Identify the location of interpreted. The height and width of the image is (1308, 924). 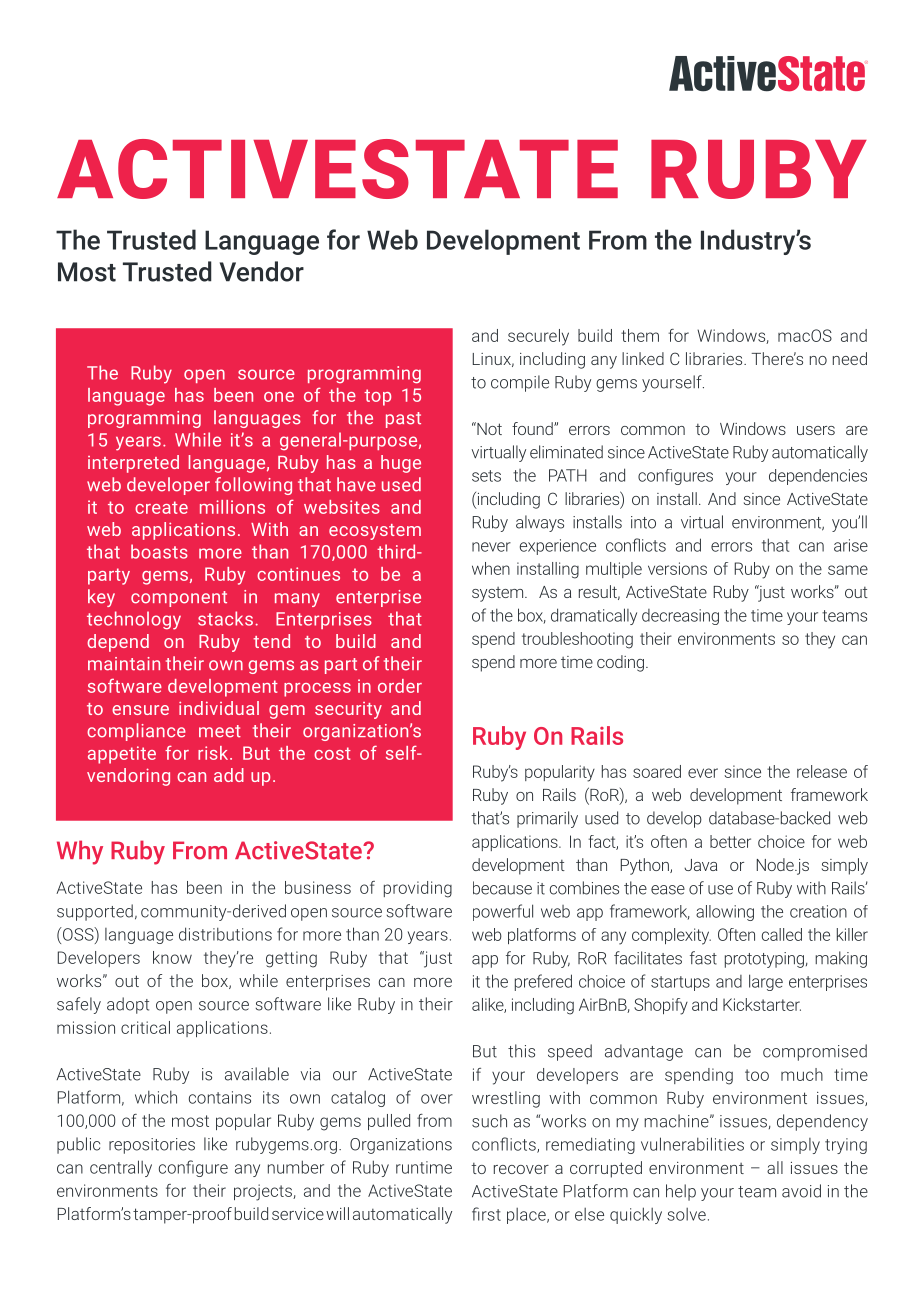
(133, 464).
